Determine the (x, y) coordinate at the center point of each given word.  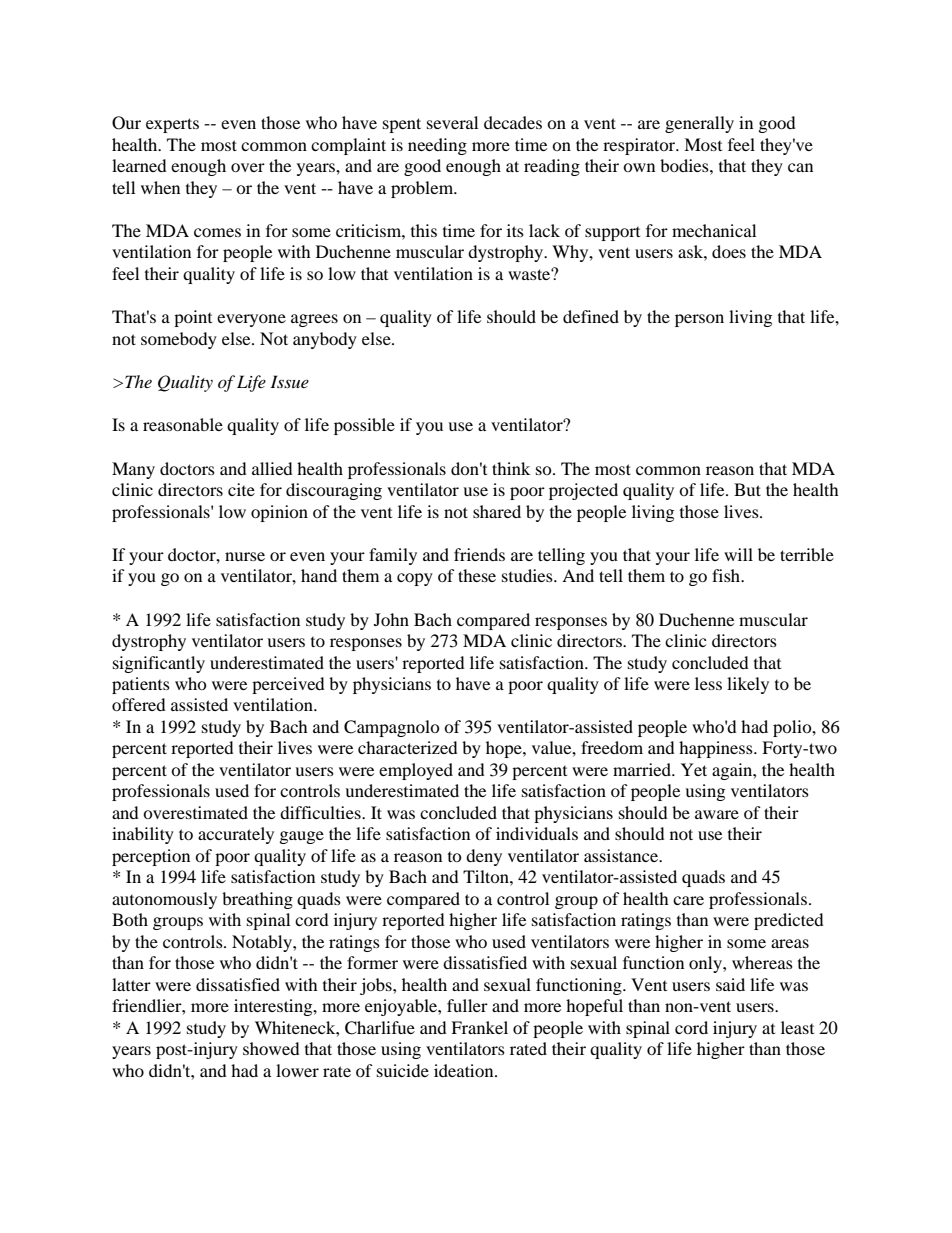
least (797, 1027)
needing (437, 146)
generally (699, 124)
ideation (465, 1070)
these (477, 575)
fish (727, 575)
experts (172, 125)
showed (271, 1048)
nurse (245, 556)
